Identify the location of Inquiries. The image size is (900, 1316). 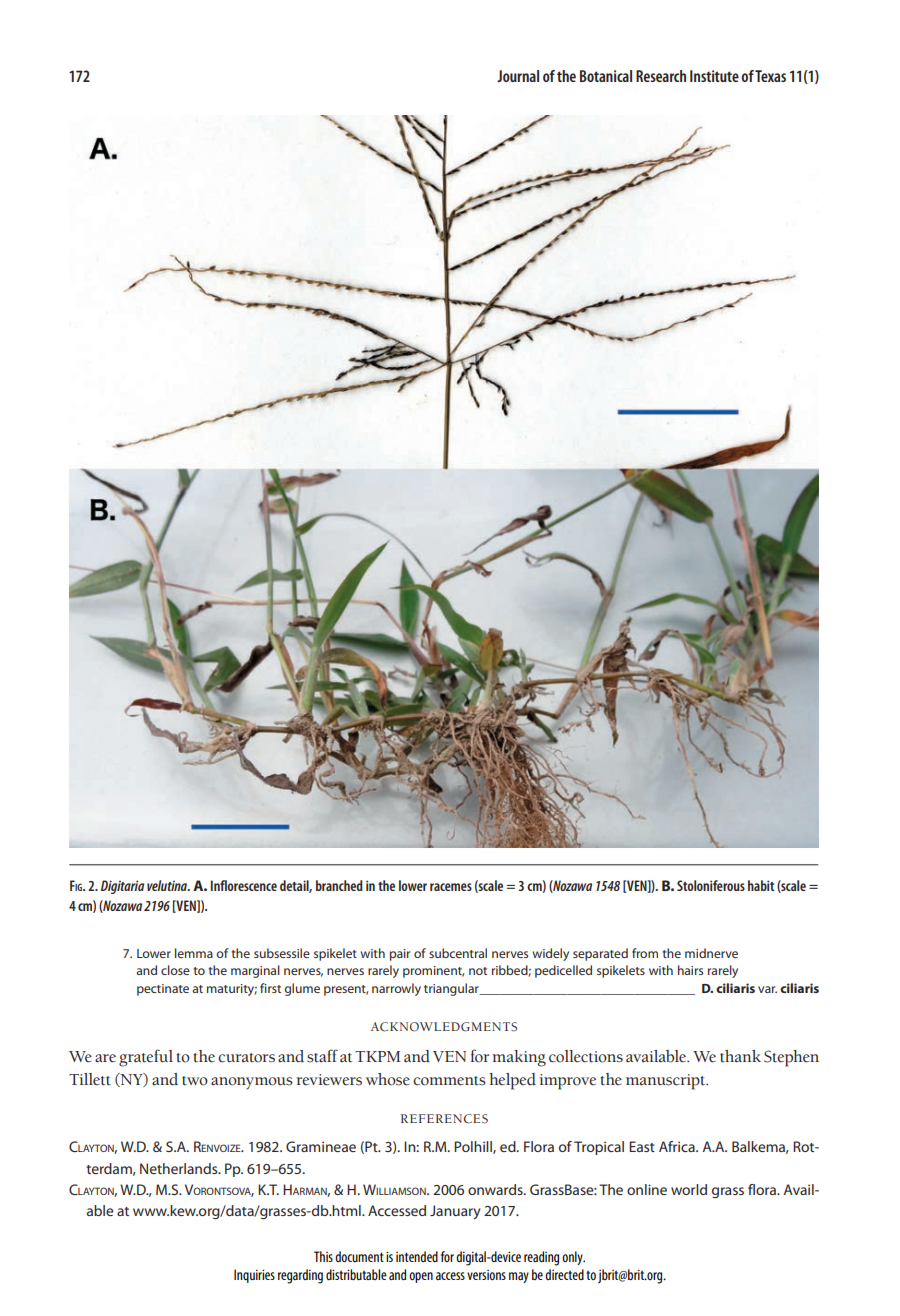
(254, 1276).
